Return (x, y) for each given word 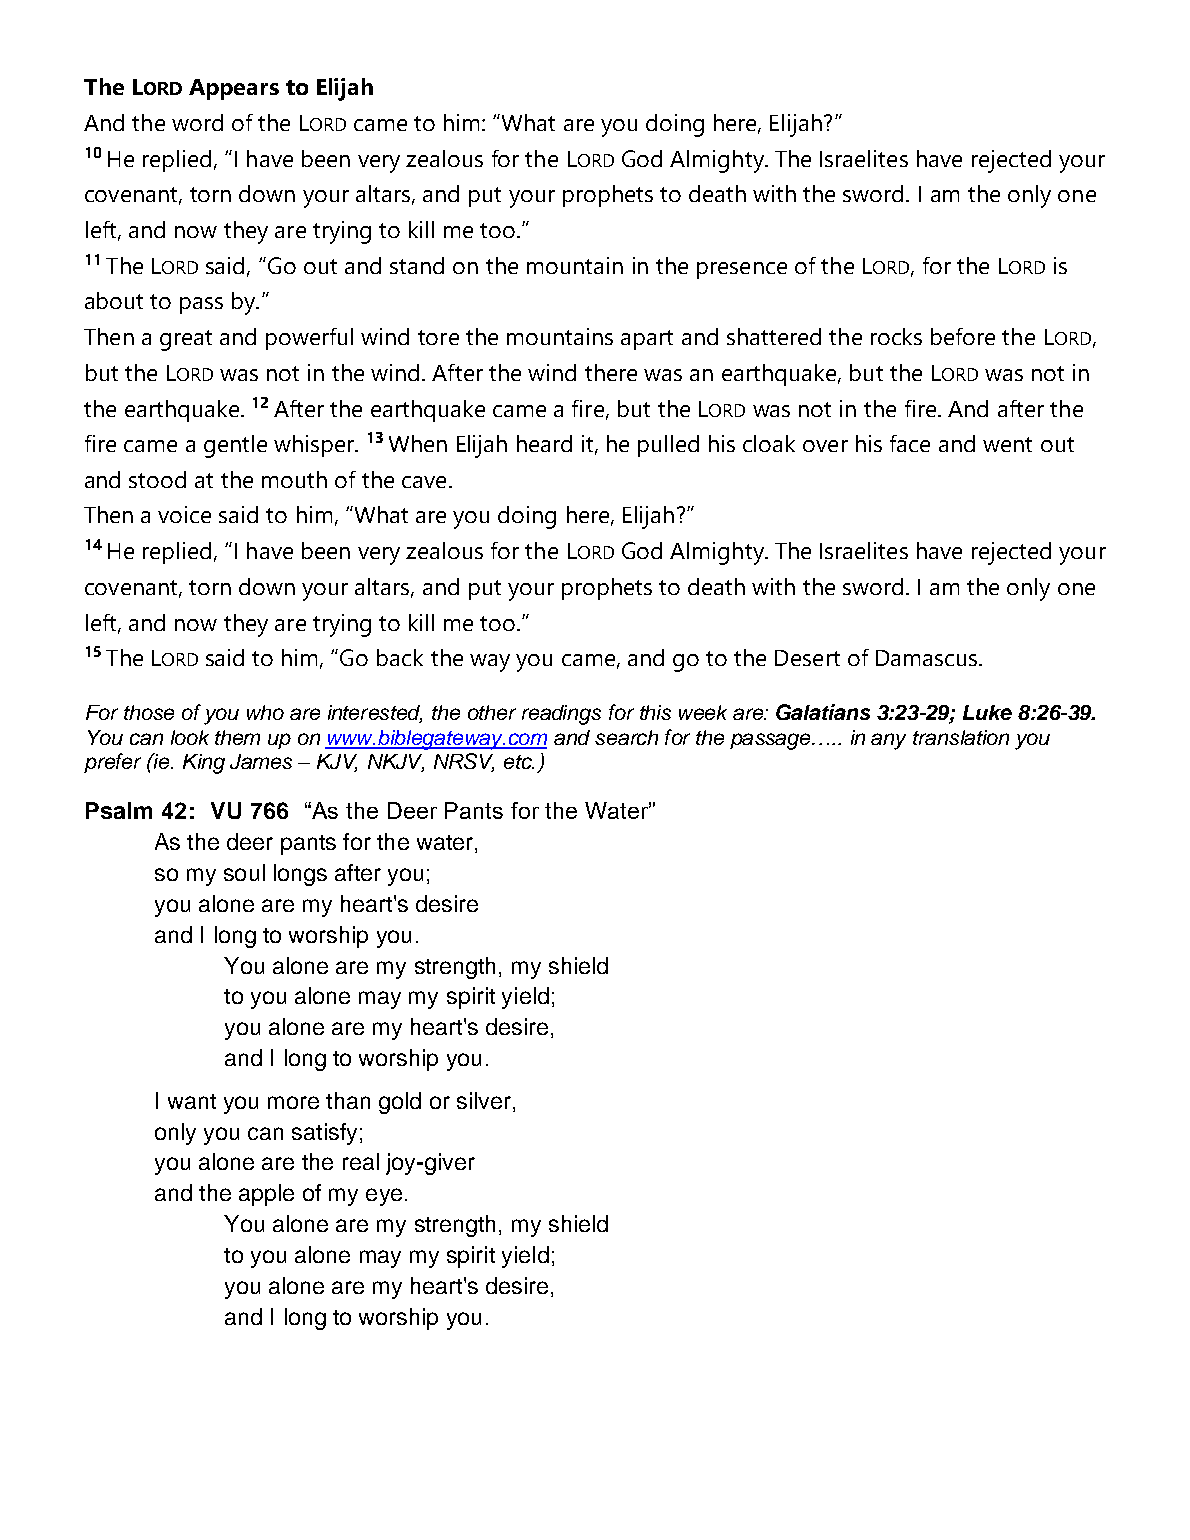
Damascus (928, 658)
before (963, 336)
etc (519, 762)
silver (484, 1100)
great (186, 340)
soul (244, 872)
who (265, 712)
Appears (234, 89)
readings (561, 715)
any (888, 741)
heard (544, 443)
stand (417, 265)
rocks (896, 336)
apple (266, 1195)
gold (400, 1103)
